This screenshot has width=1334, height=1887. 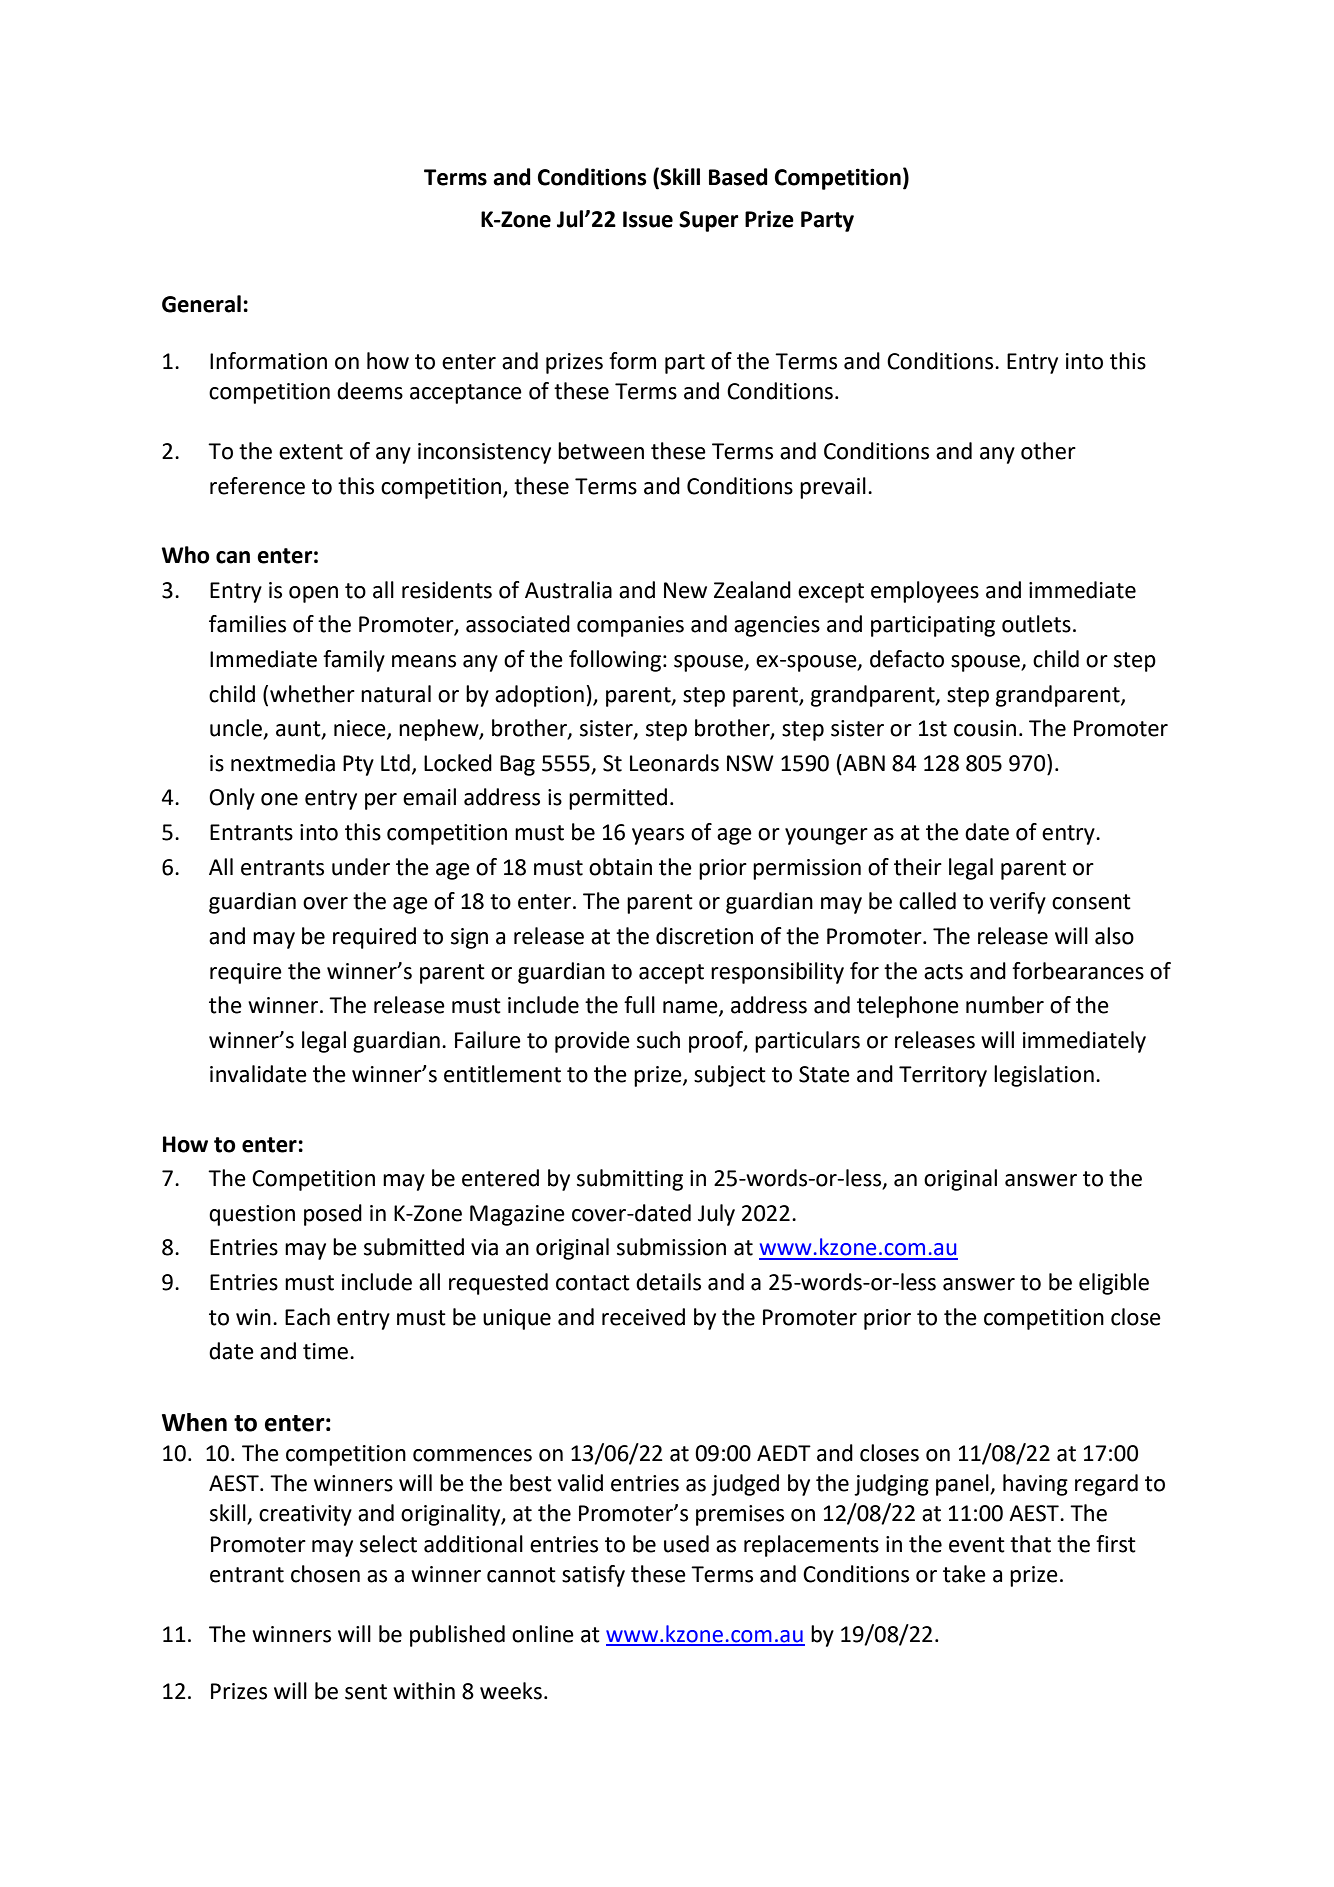 What do you see at coordinates (648, 219) in the screenshot?
I see `Issue` at bounding box center [648, 219].
